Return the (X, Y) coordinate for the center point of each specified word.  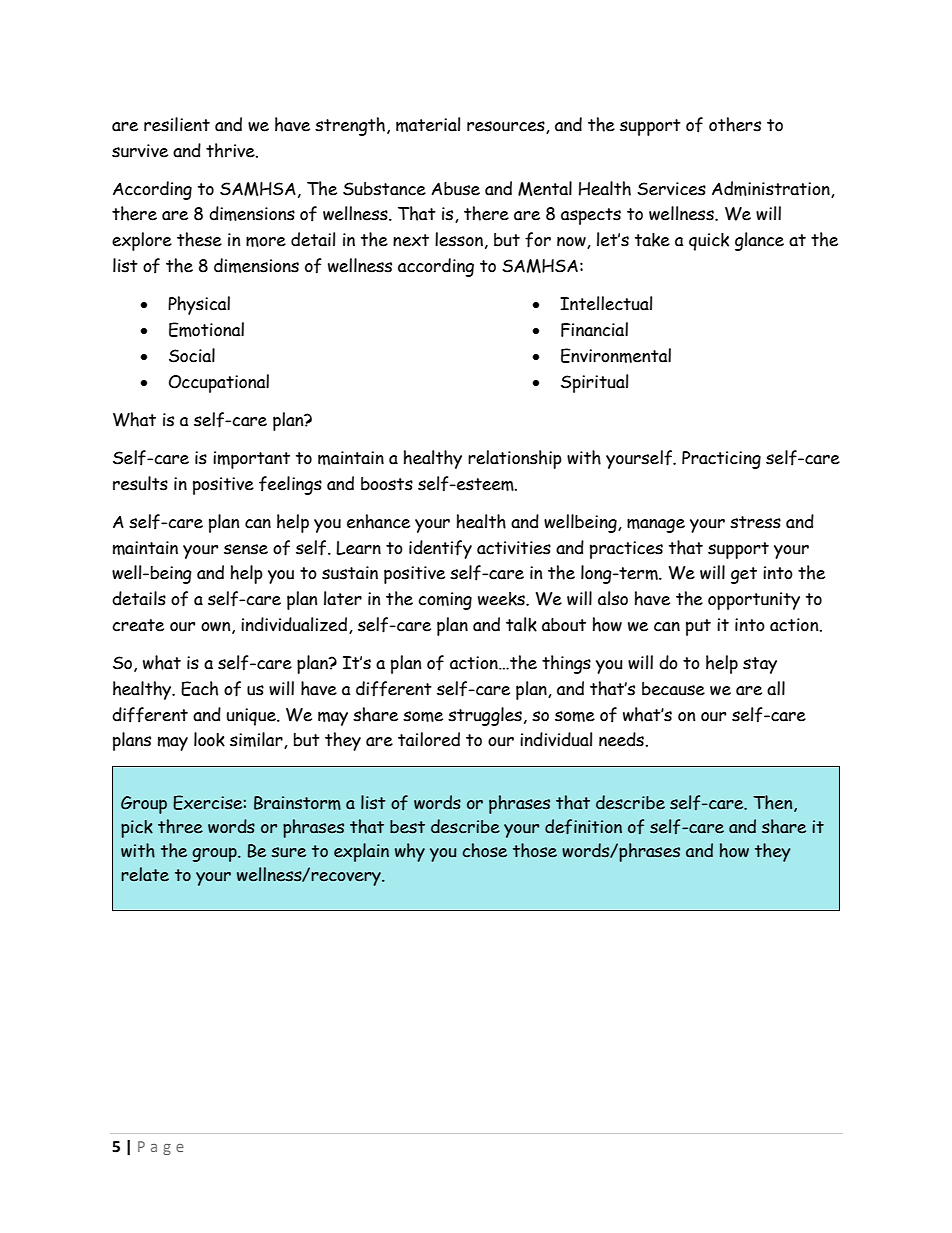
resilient (177, 124)
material (428, 124)
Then (774, 803)
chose (485, 850)
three (180, 826)
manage (656, 525)
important (251, 460)
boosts (387, 484)
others (735, 124)
